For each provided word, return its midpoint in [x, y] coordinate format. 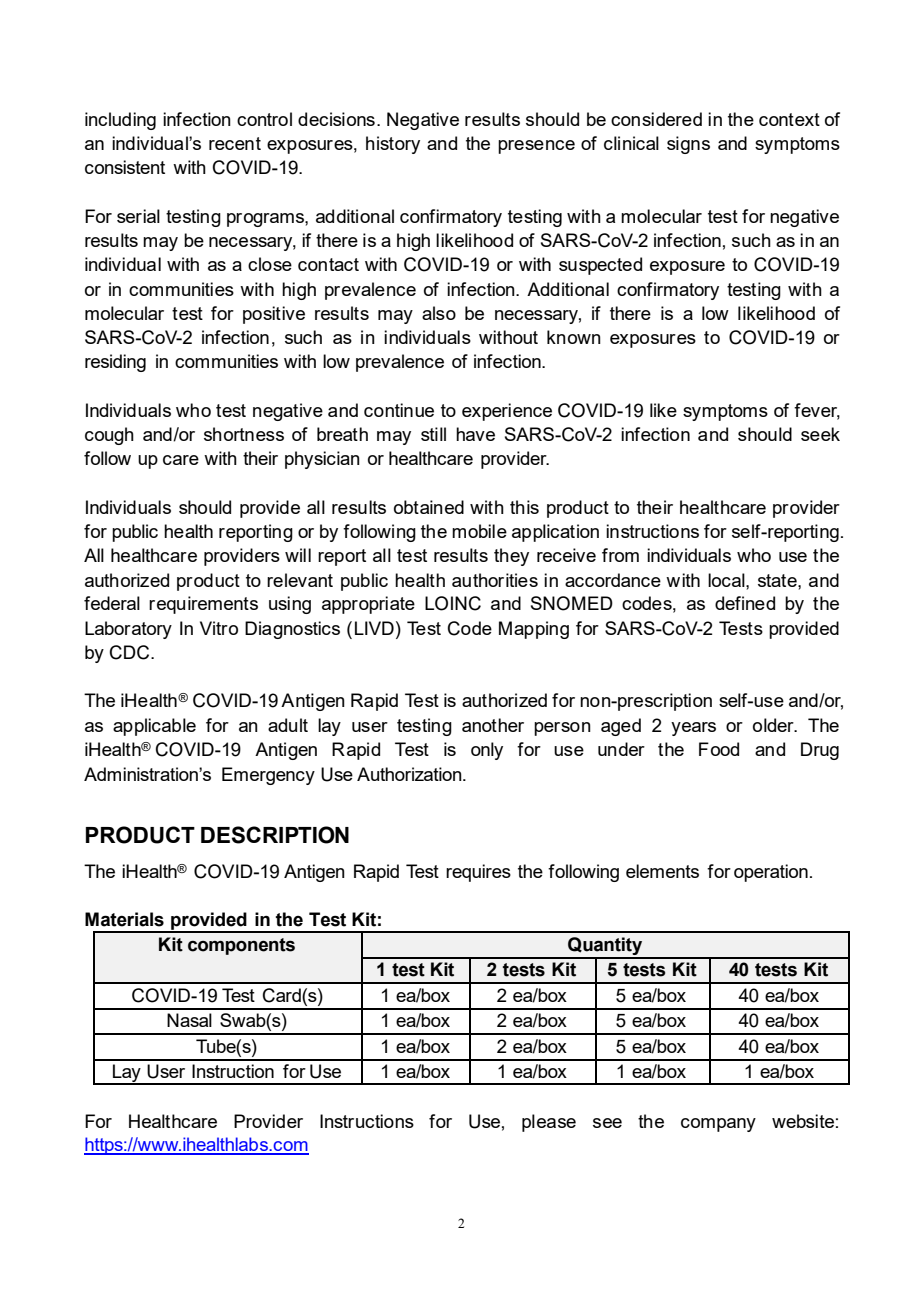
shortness [244, 434]
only [487, 751]
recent [235, 143]
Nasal [189, 1020]
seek [820, 434]
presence [536, 147]
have [475, 434]
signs [688, 145]
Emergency [268, 776]
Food [719, 749]
